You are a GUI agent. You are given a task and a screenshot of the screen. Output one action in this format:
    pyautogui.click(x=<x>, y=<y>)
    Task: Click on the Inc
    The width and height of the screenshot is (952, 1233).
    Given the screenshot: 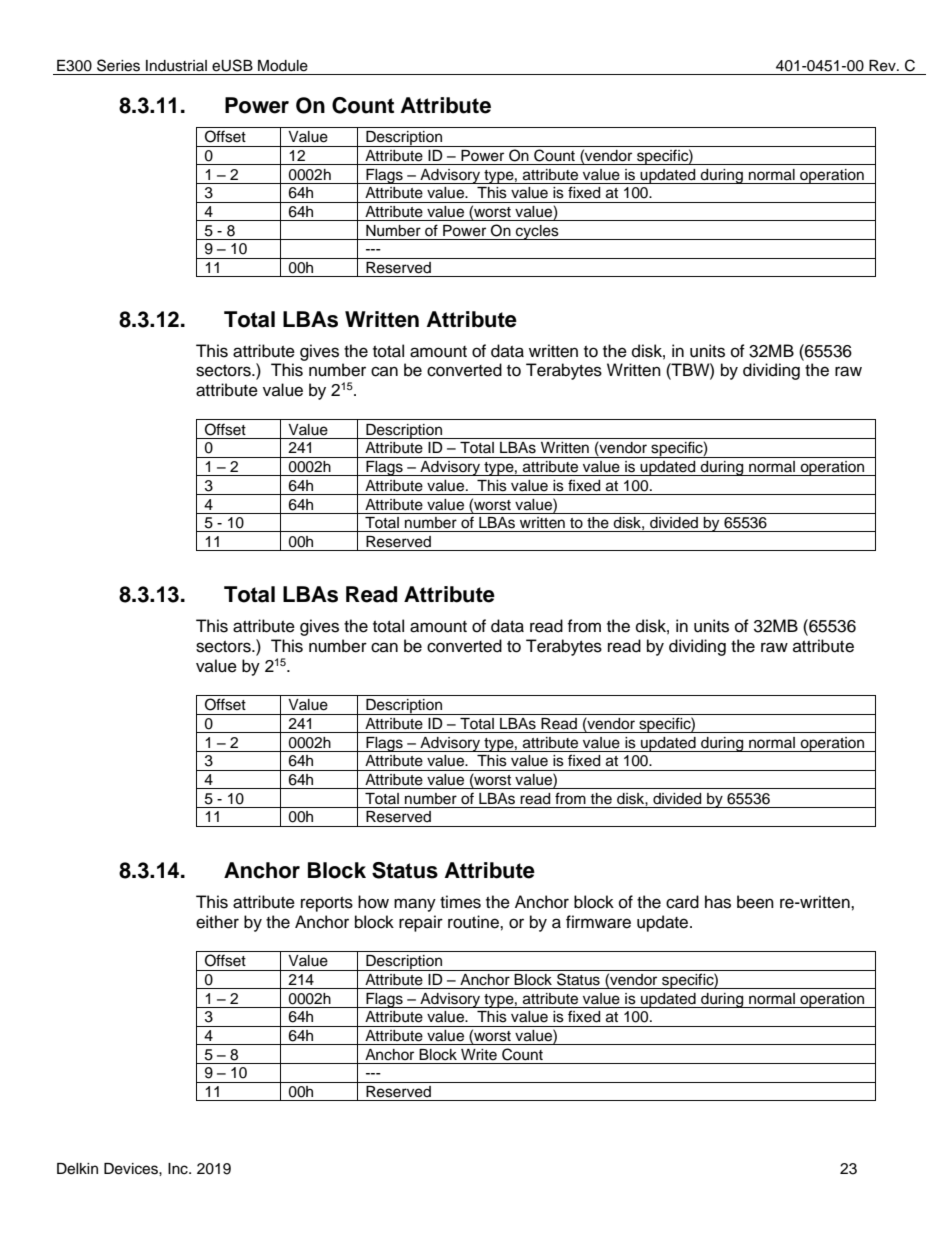 What is the action you would take?
    pyautogui.click(x=179, y=1169)
